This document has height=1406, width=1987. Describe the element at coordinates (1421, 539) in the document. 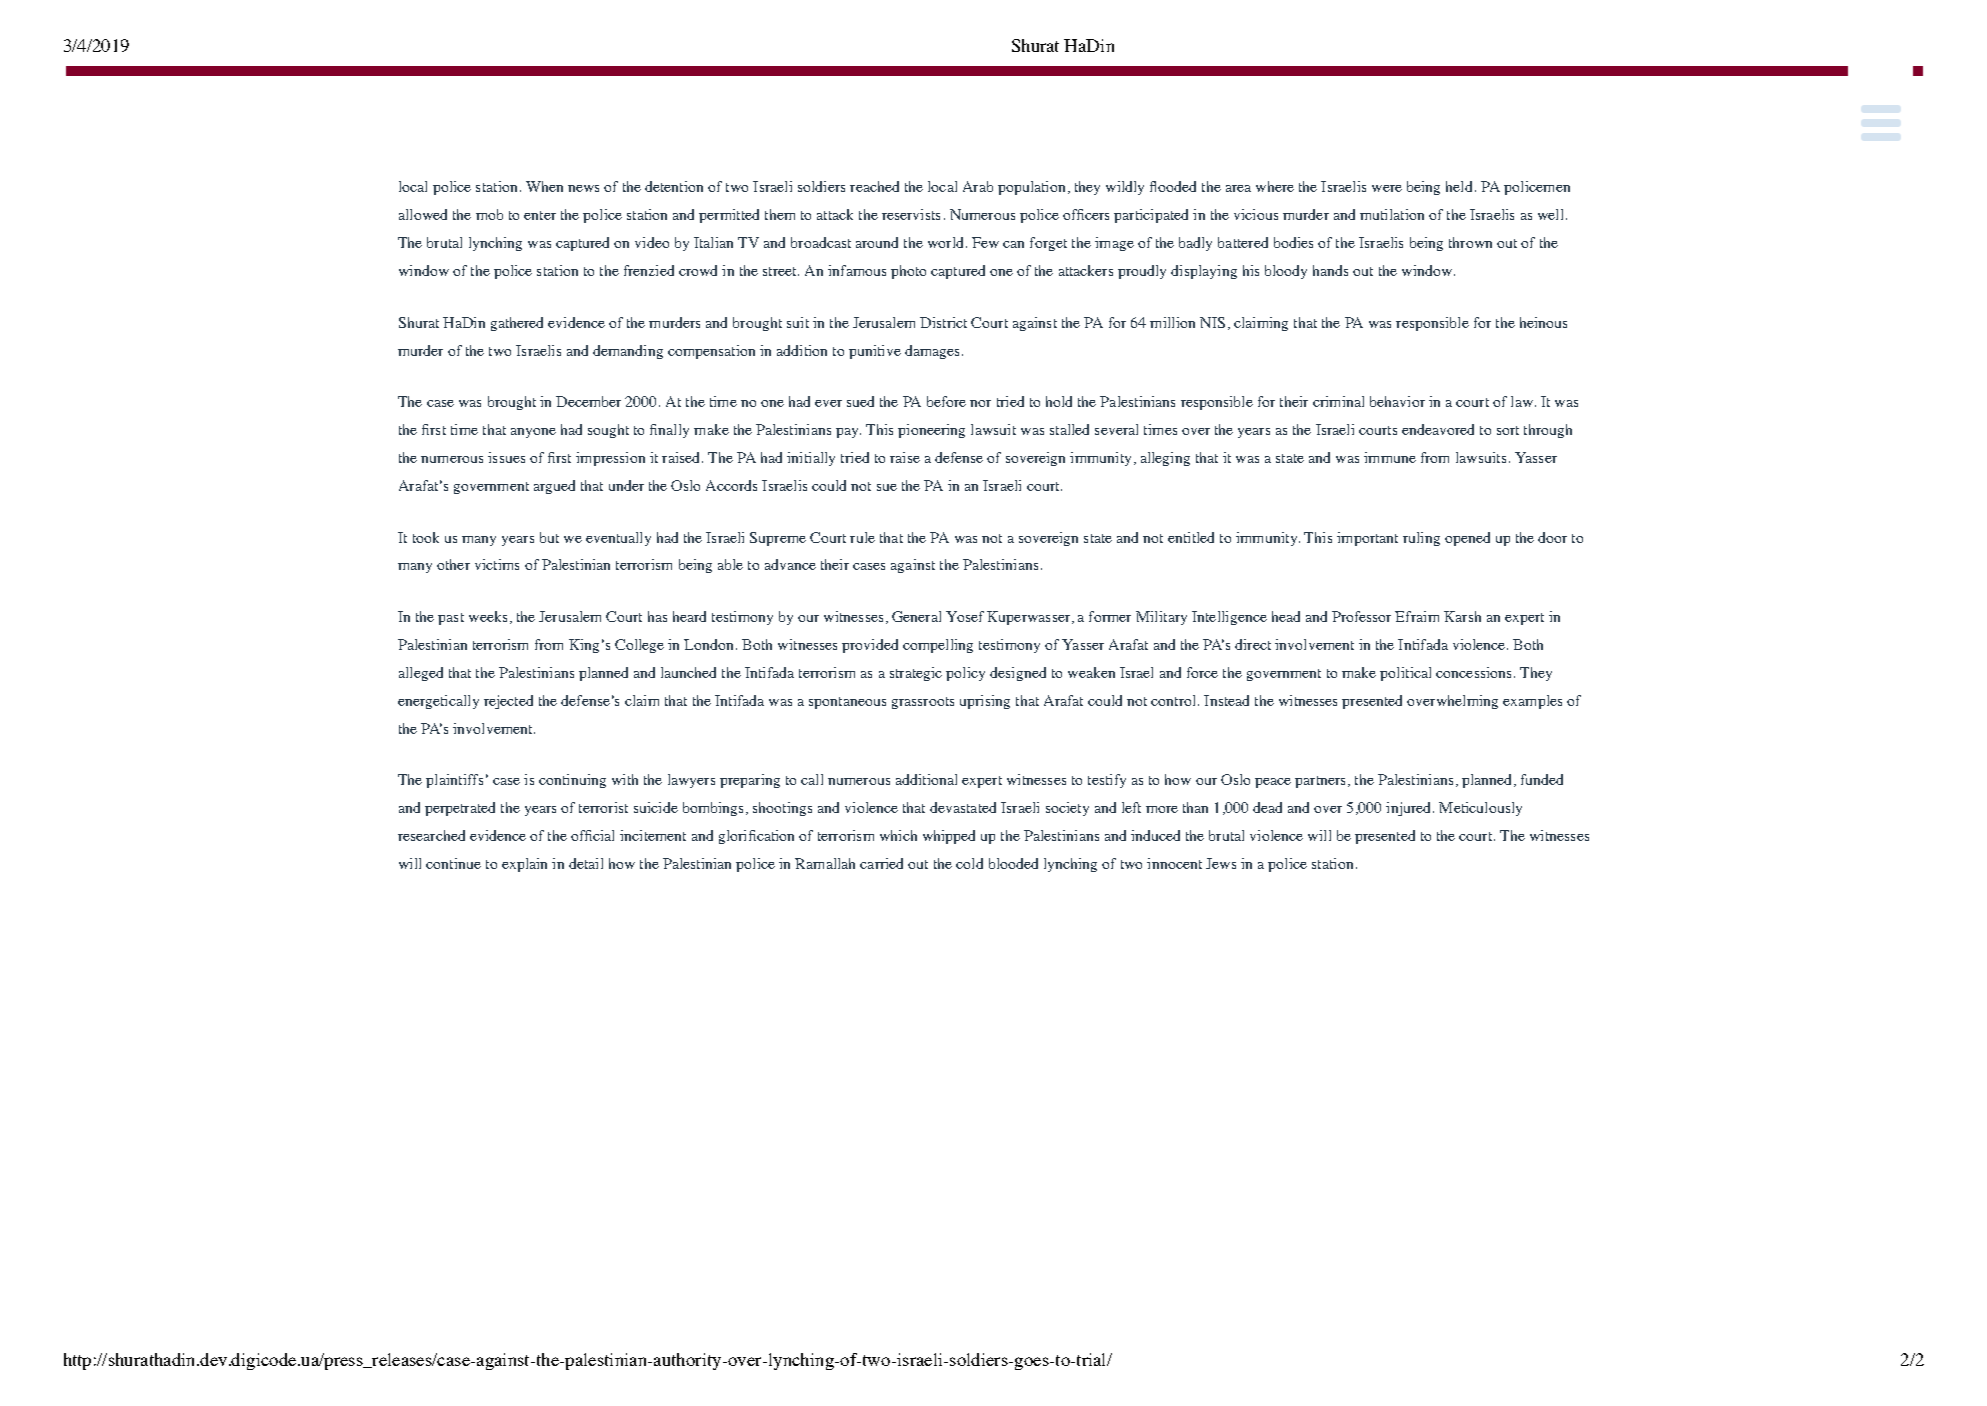

I see `ruling` at that location.
